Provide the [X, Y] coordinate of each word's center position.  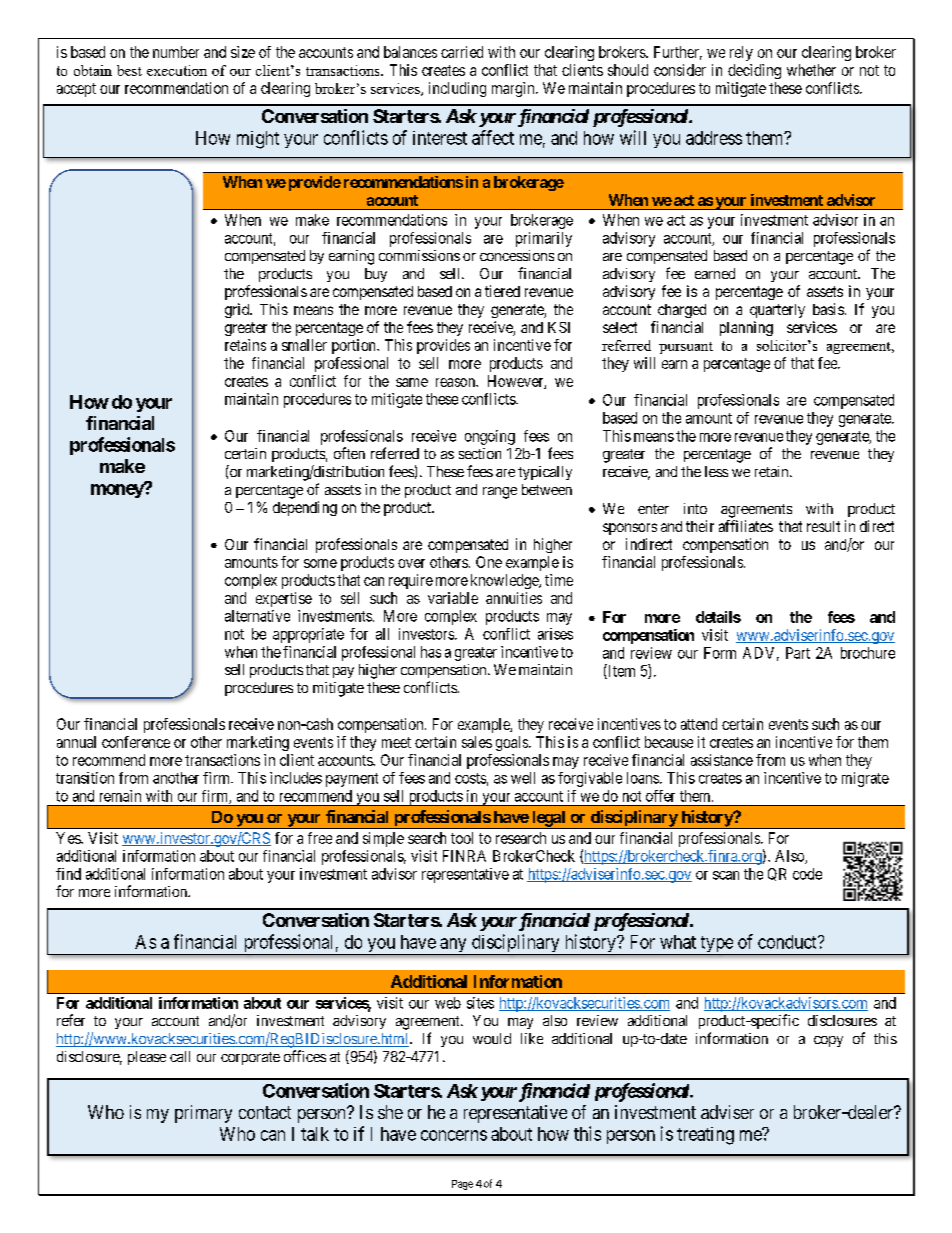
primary [203, 1114]
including [457, 89]
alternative [257, 616]
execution [177, 70]
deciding [754, 71]
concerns [454, 1135]
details [718, 617]
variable [453, 598]
